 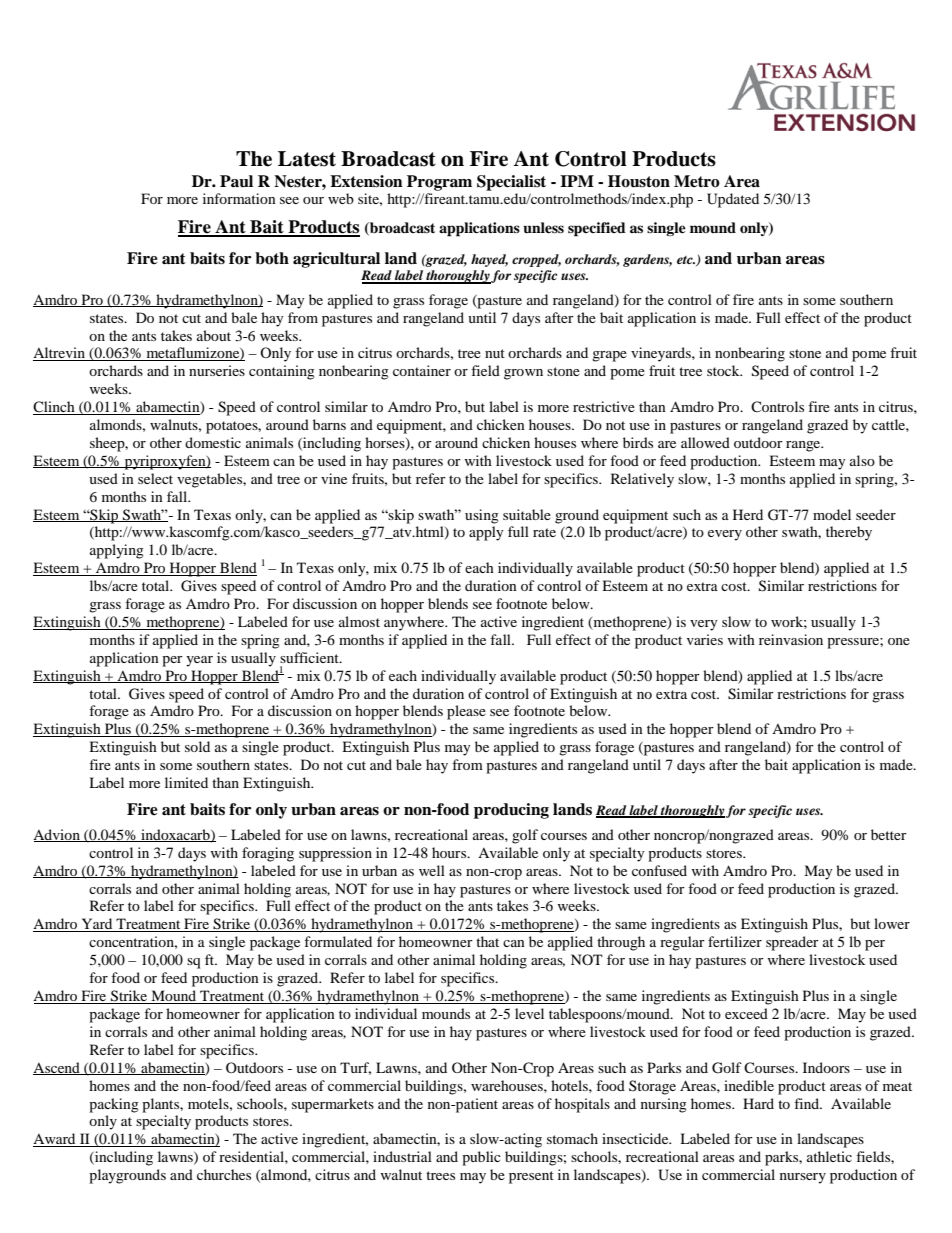 I want to click on Paul, so click(x=236, y=181).
